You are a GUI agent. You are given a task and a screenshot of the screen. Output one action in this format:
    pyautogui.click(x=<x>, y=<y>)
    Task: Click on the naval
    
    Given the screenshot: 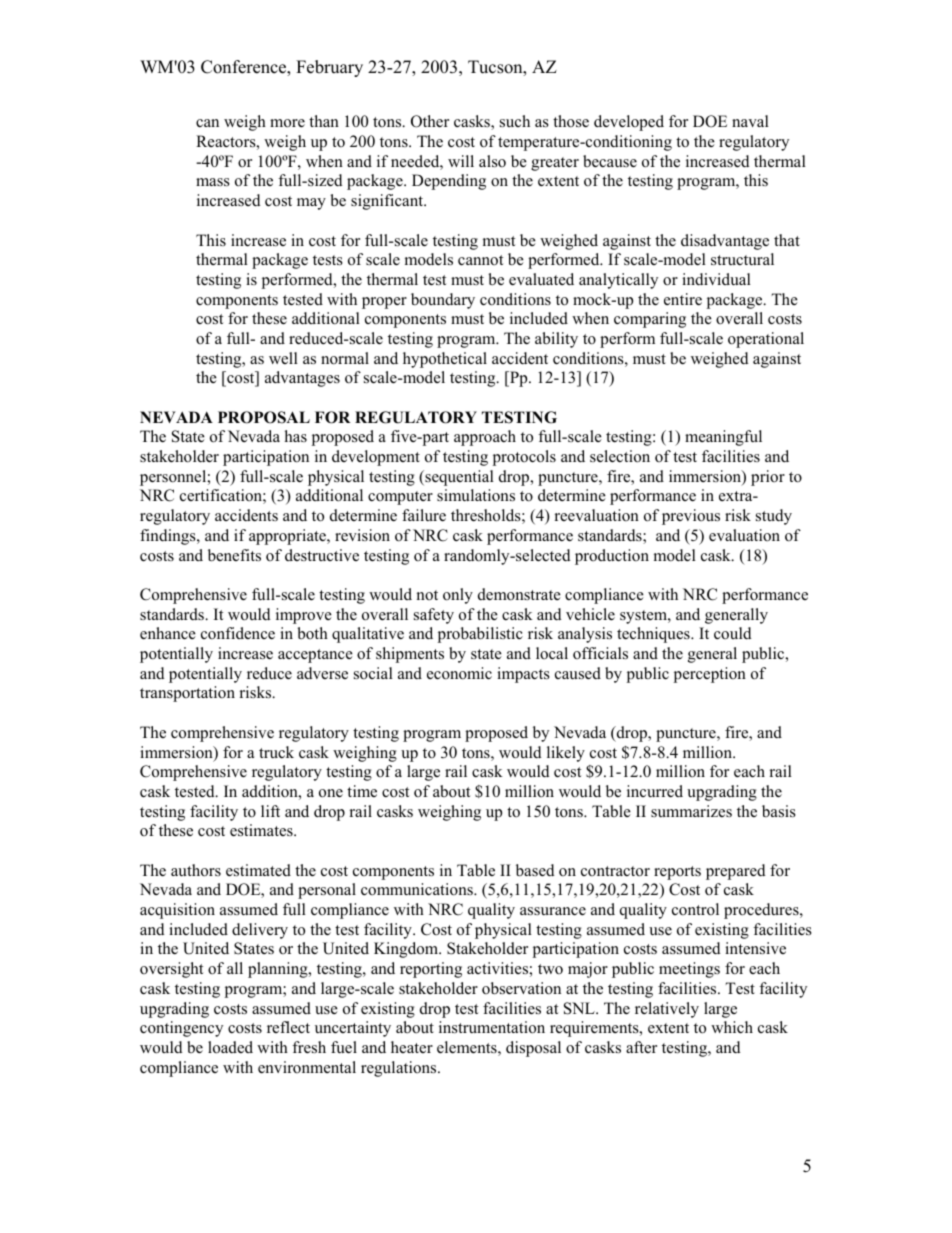 What is the action you would take?
    pyautogui.click(x=750, y=121)
